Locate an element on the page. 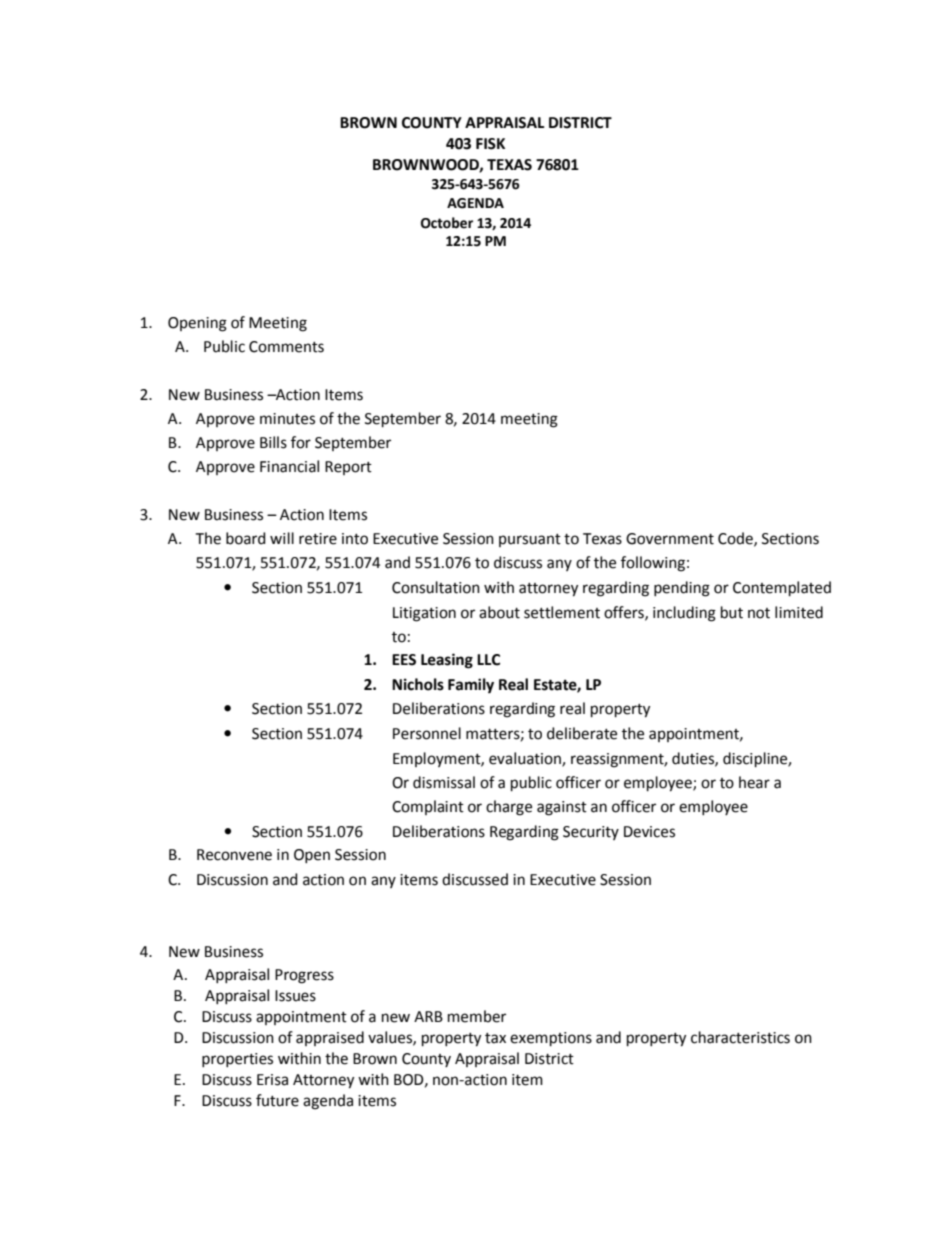  hear is located at coordinates (754, 782).
